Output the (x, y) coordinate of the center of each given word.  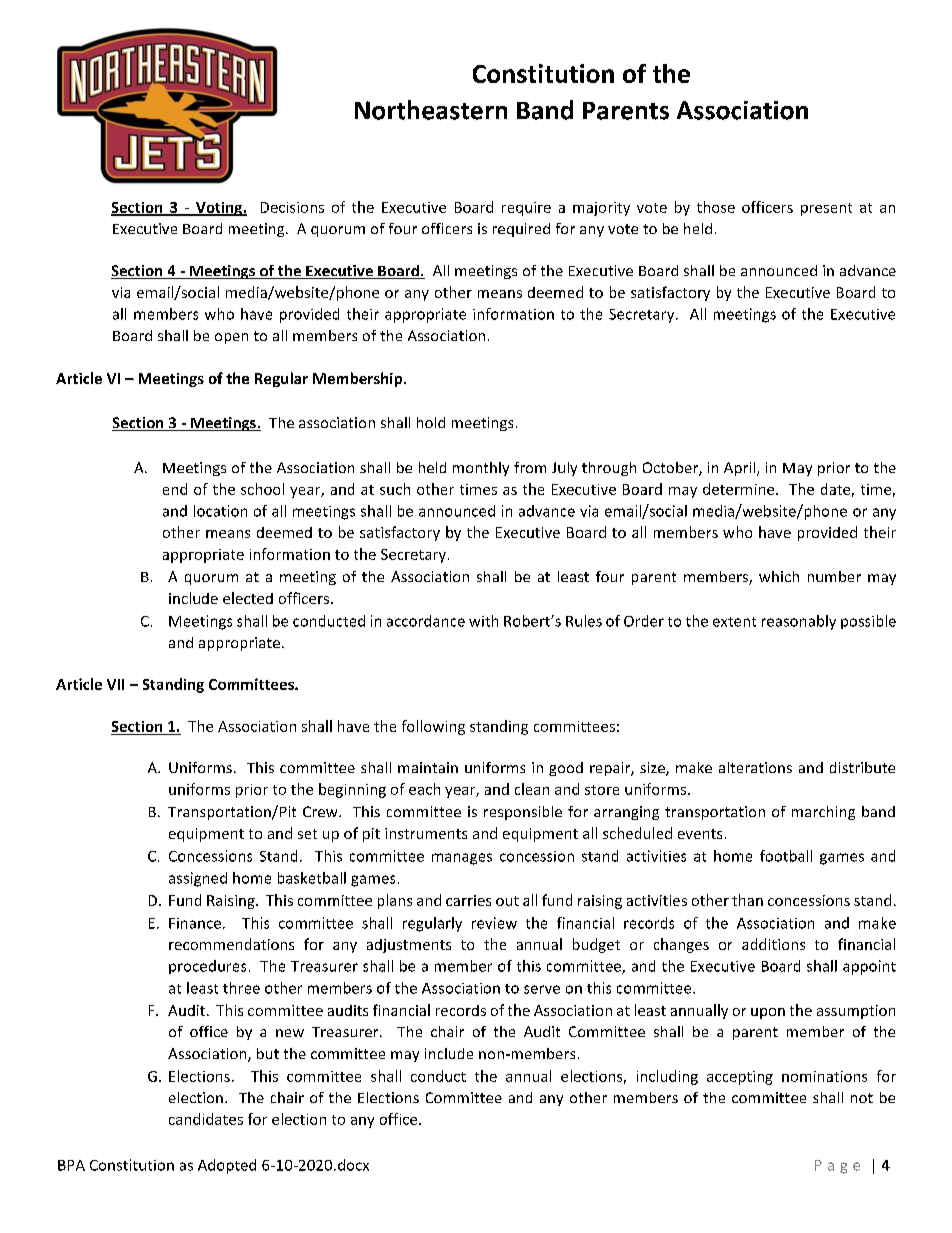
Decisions (292, 207)
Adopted (227, 1166)
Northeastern (431, 110)
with (483, 621)
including (667, 1077)
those (716, 207)
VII (115, 684)
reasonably (799, 622)
